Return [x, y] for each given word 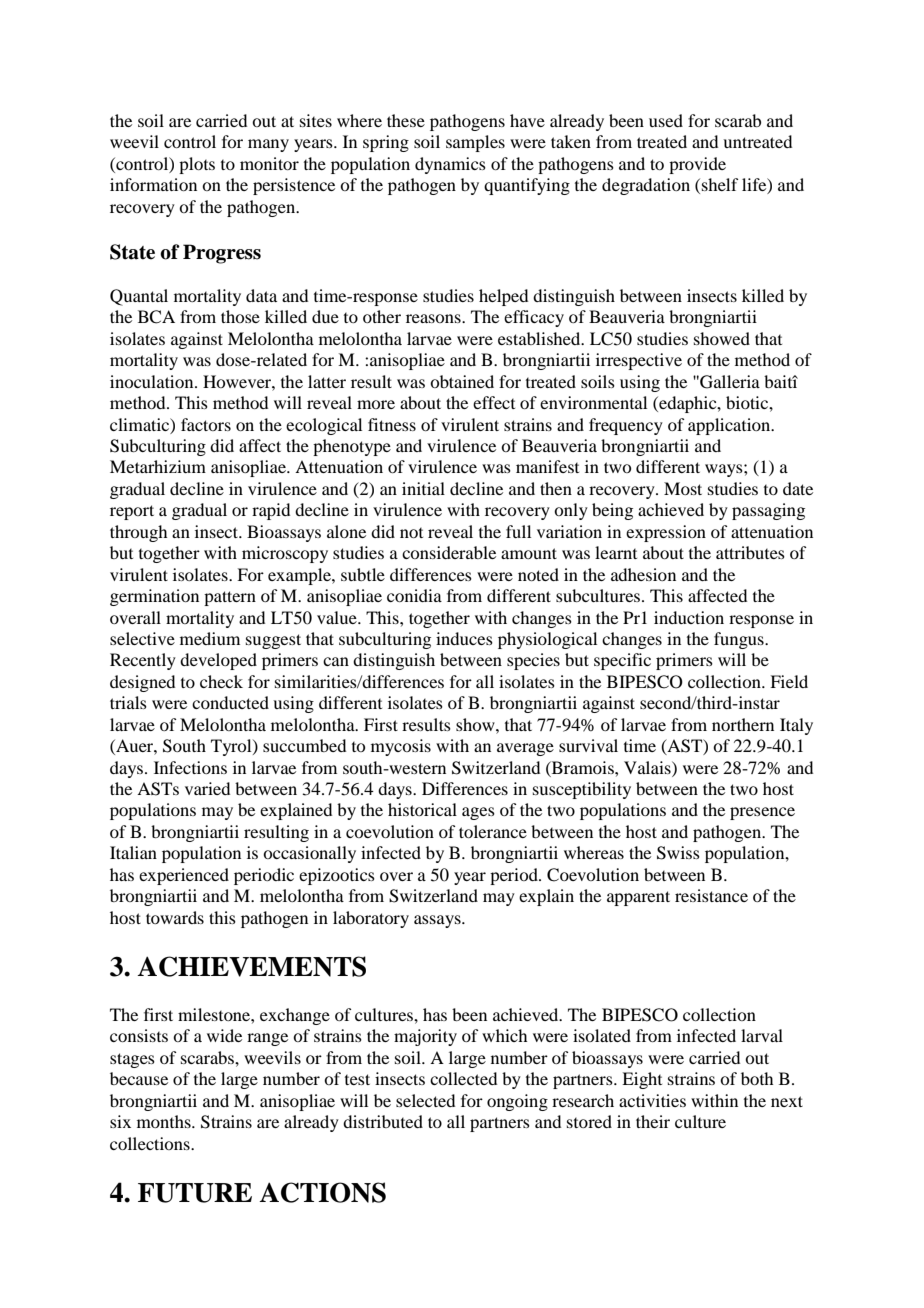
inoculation [153, 381]
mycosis [401, 747]
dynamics [450, 165]
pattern [230, 598]
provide [697, 165]
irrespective [639, 361]
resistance [711, 895]
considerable [449, 552]
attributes [750, 552]
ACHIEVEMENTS [251, 966]
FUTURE [195, 1193]
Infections [190, 767]
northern [743, 724]
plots [197, 165]
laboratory [371, 919]
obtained [462, 381]
